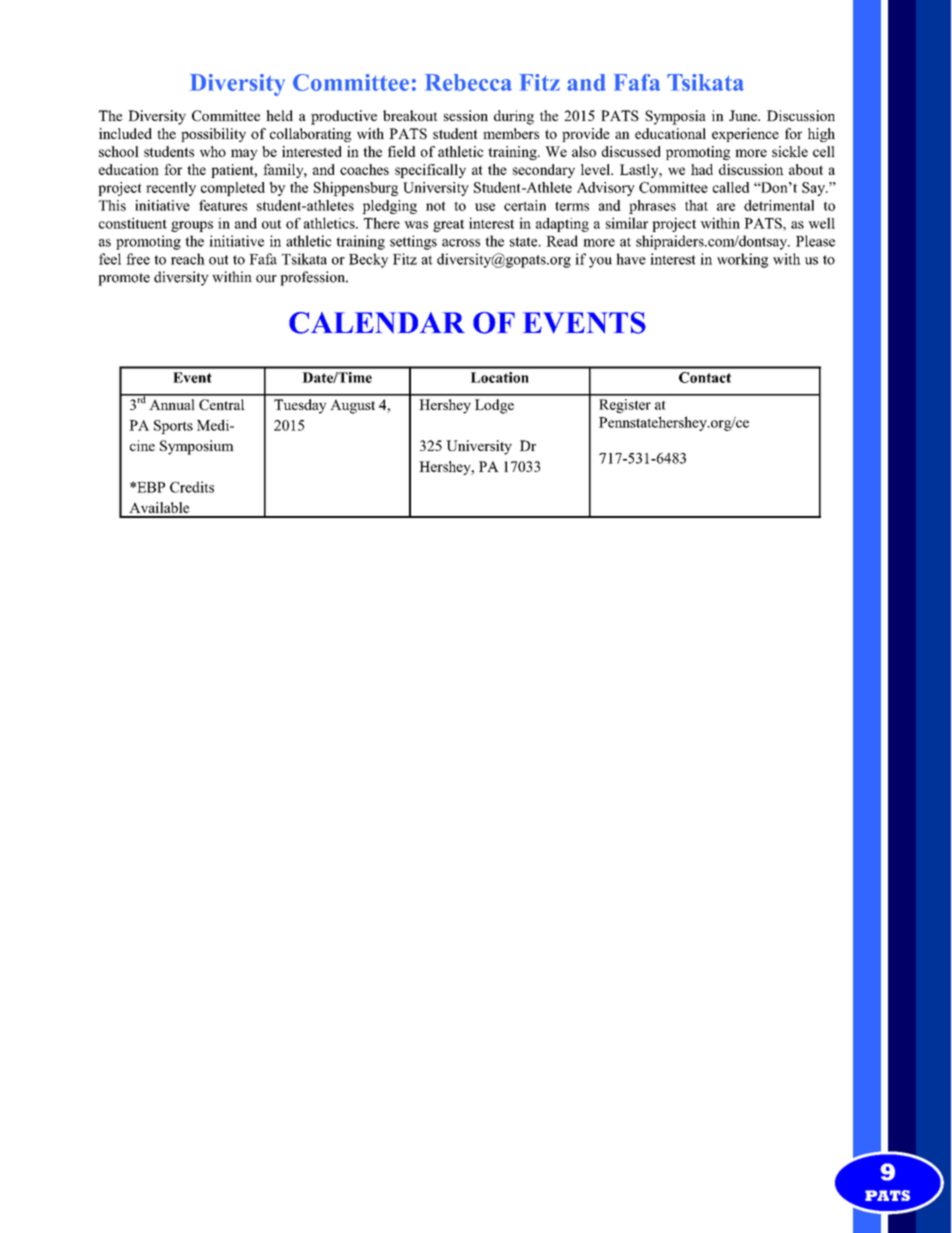  Describe the element at coordinates (468, 82) in the image. I see `Rebecca` at that location.
